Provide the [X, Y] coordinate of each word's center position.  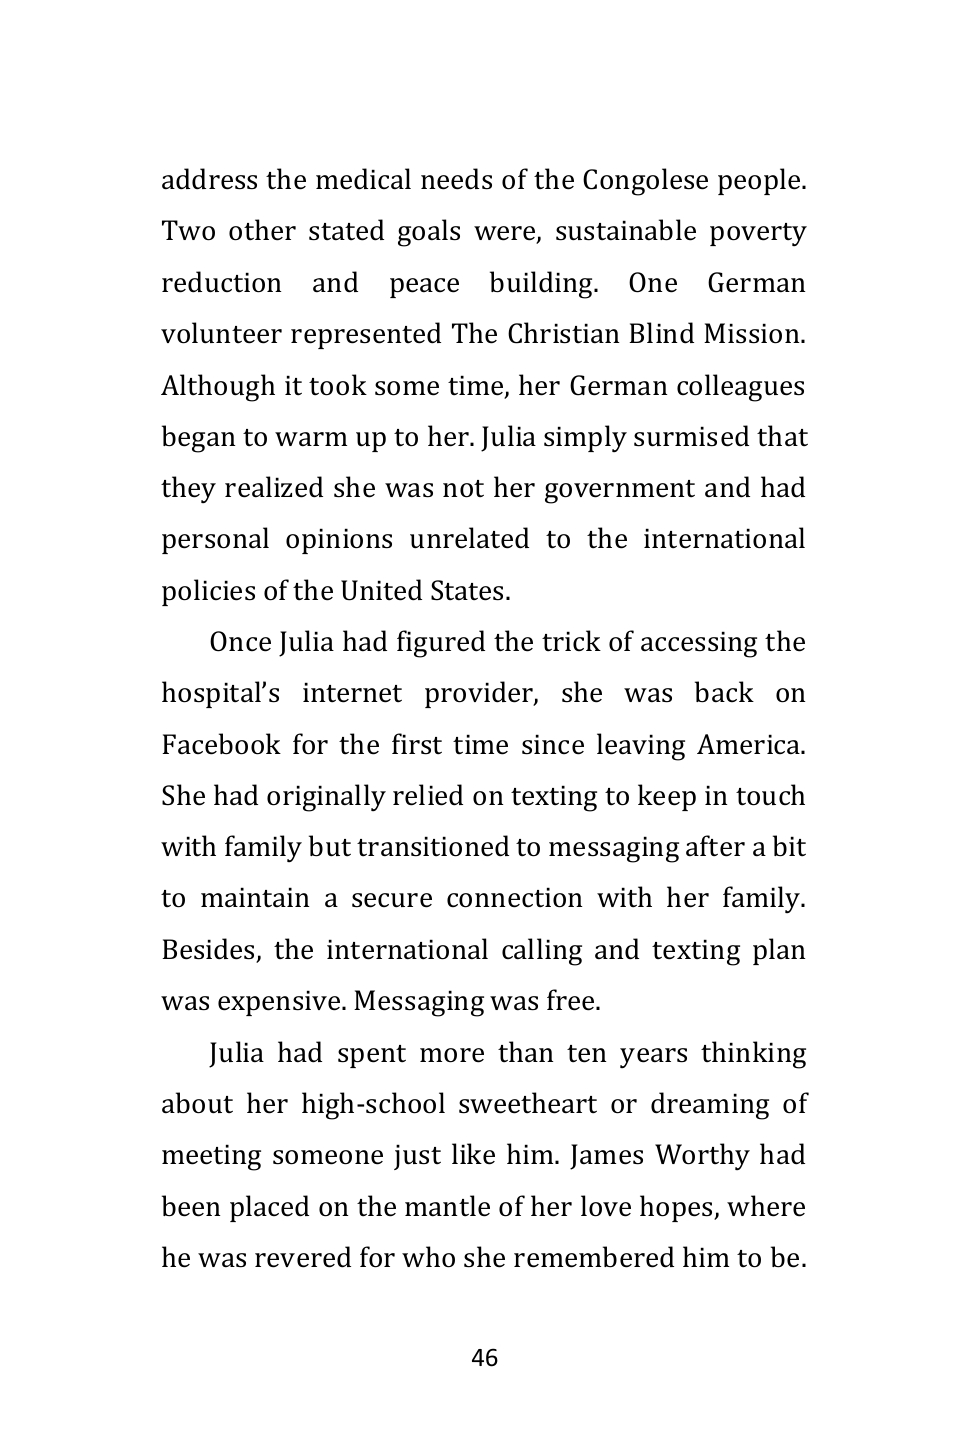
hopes [677, 1208]
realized [274, 487]
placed [269, 1208]
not [463, 489]
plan [779, 951]
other [262, 230]
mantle [447, 1206]
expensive [280, 1003]
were [506, 234]
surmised [691, 436]
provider [480, 694]
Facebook [221, 744]
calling [542, 952]
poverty [758, 234]
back [724, 692]
